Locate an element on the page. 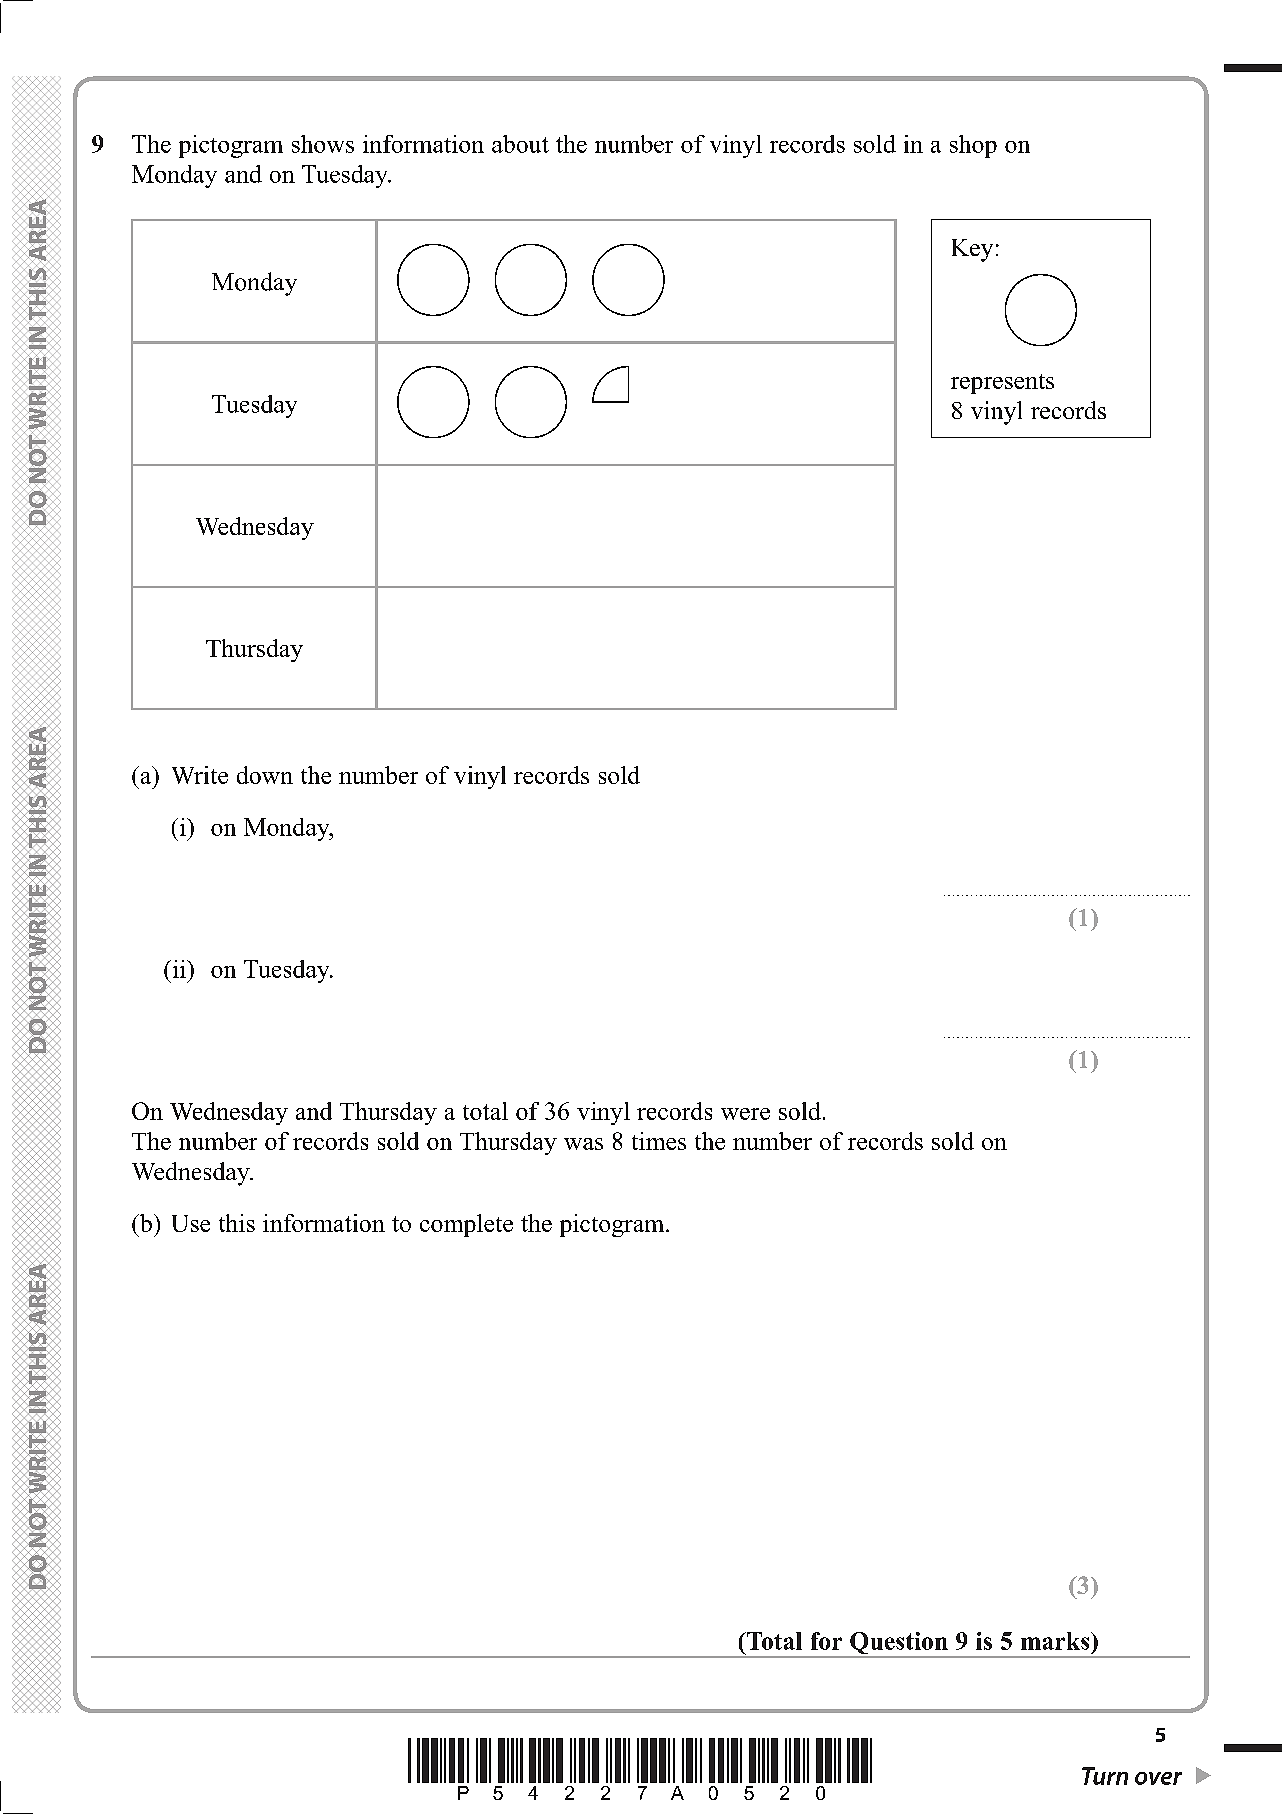 This page has width=1282, height=1814. shop is located at coordinates (973, 146).
